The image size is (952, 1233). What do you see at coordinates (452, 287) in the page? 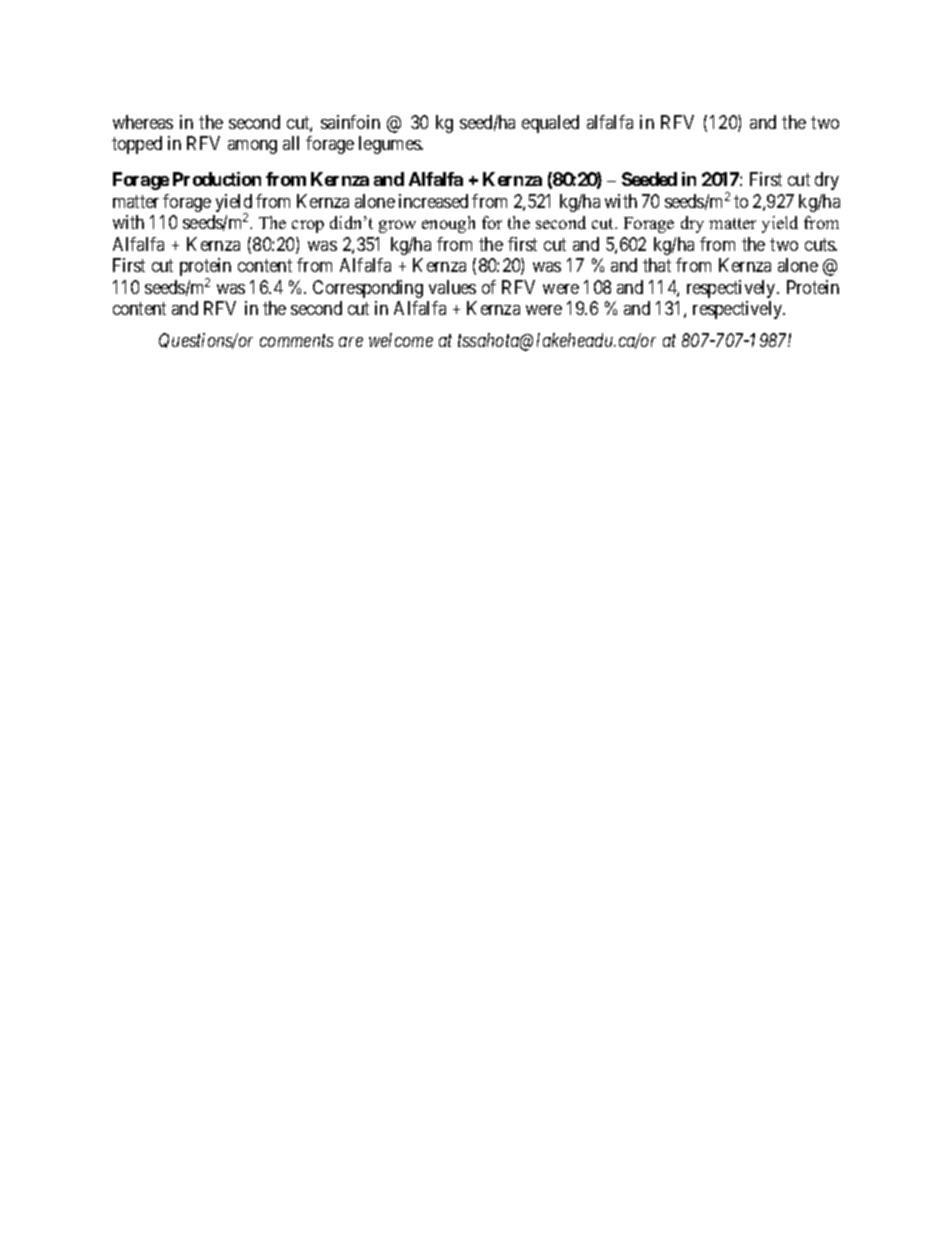
I see `values` at bounding box center [452, 287].
